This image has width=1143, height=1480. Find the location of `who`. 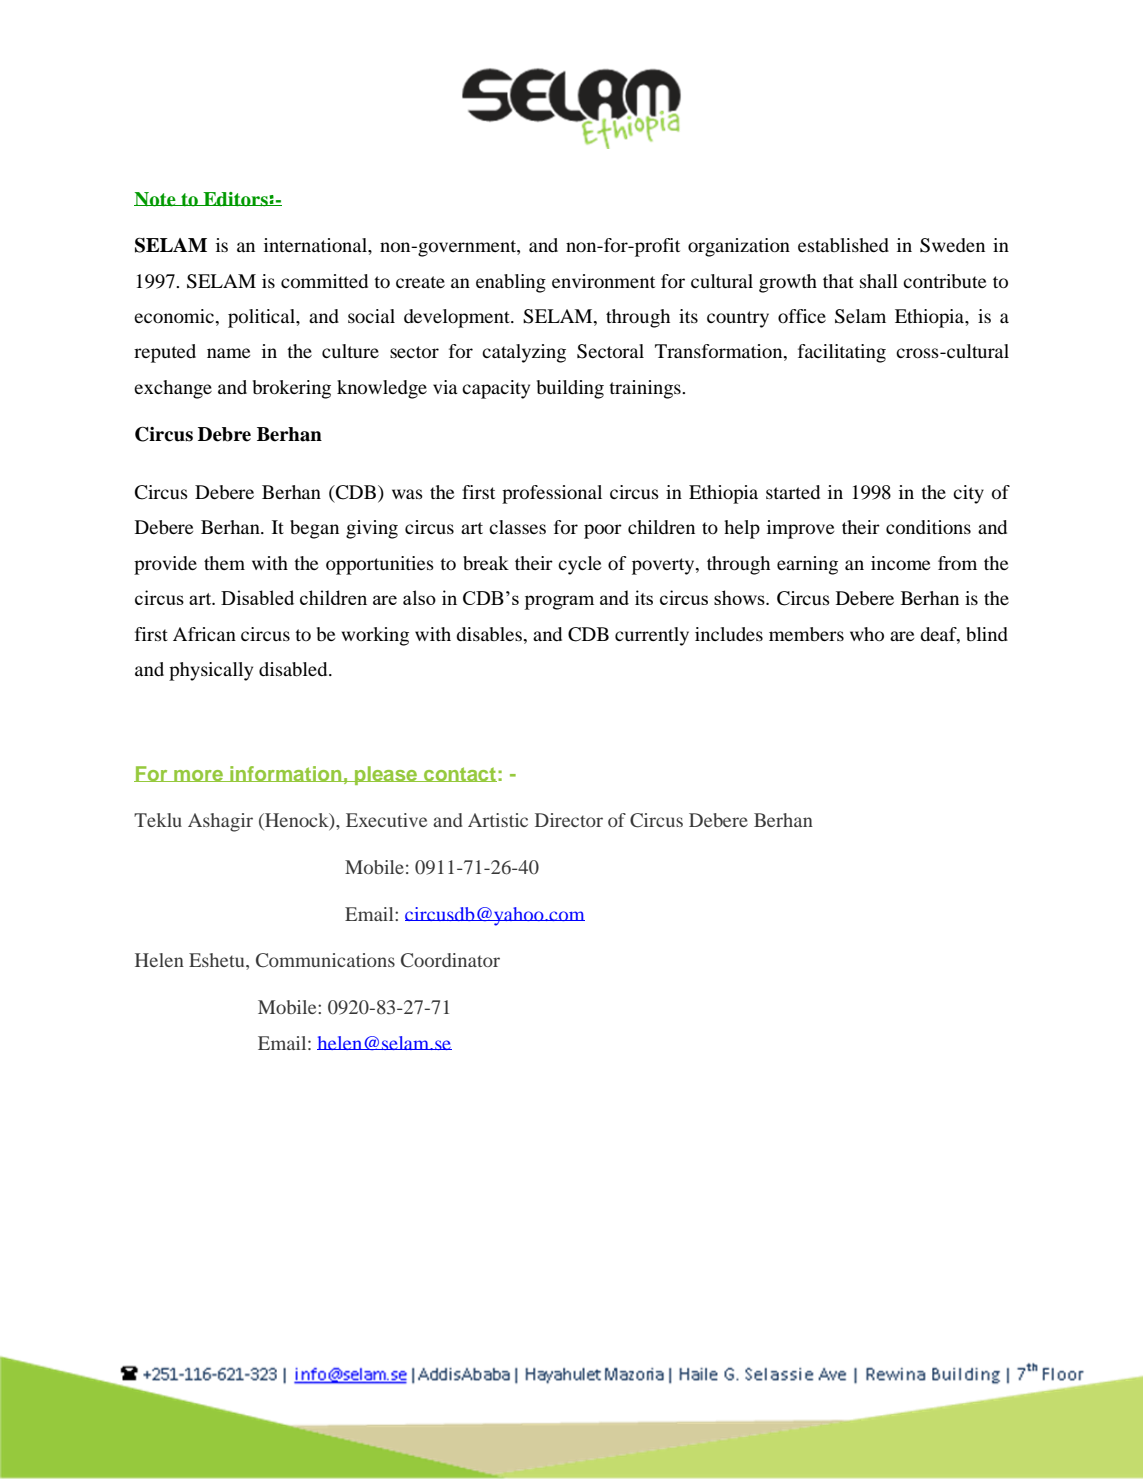

who is located at coordinates (867, 634).
